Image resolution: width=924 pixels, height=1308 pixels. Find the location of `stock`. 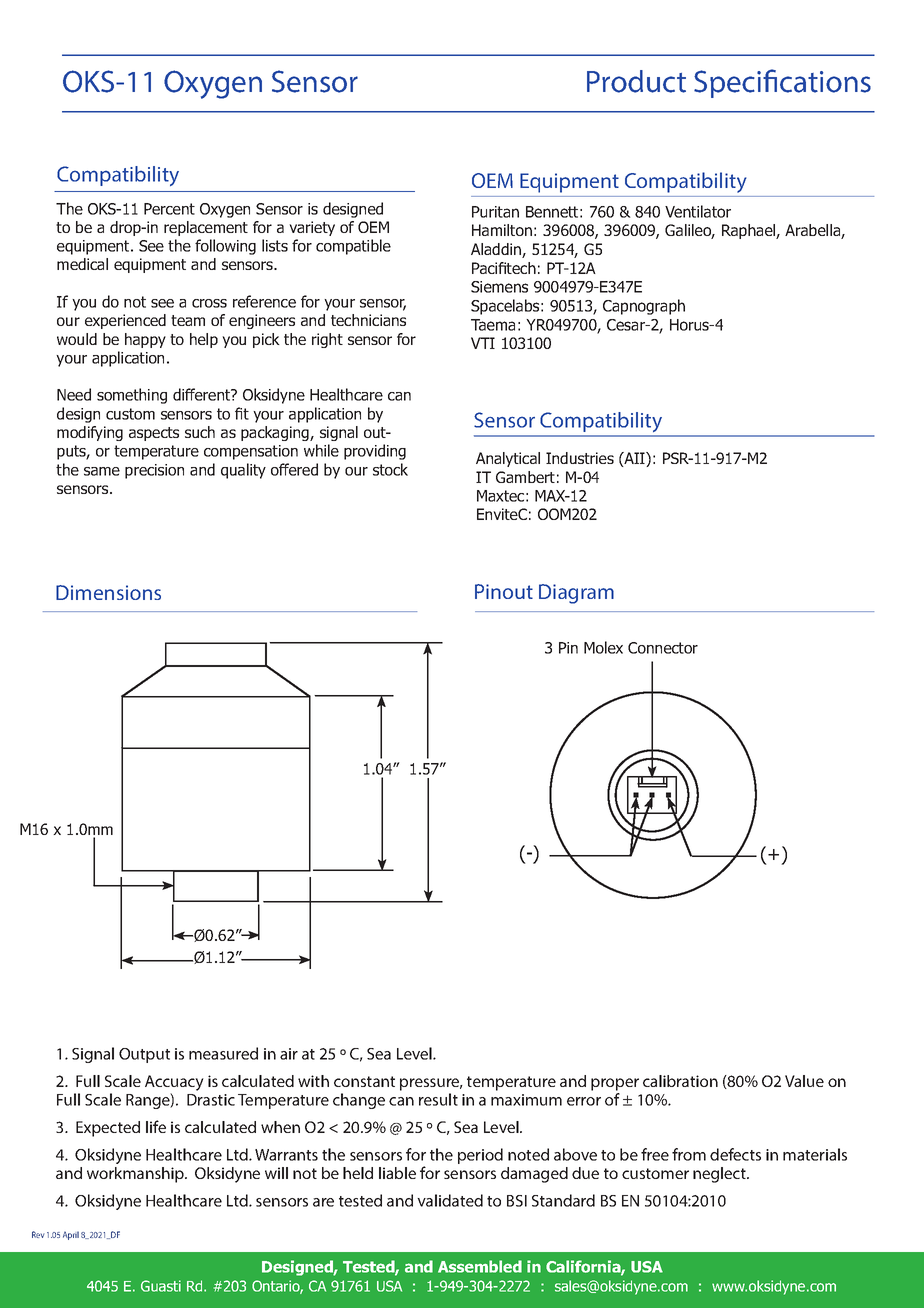

stock is located at coordinates (390, 469).
